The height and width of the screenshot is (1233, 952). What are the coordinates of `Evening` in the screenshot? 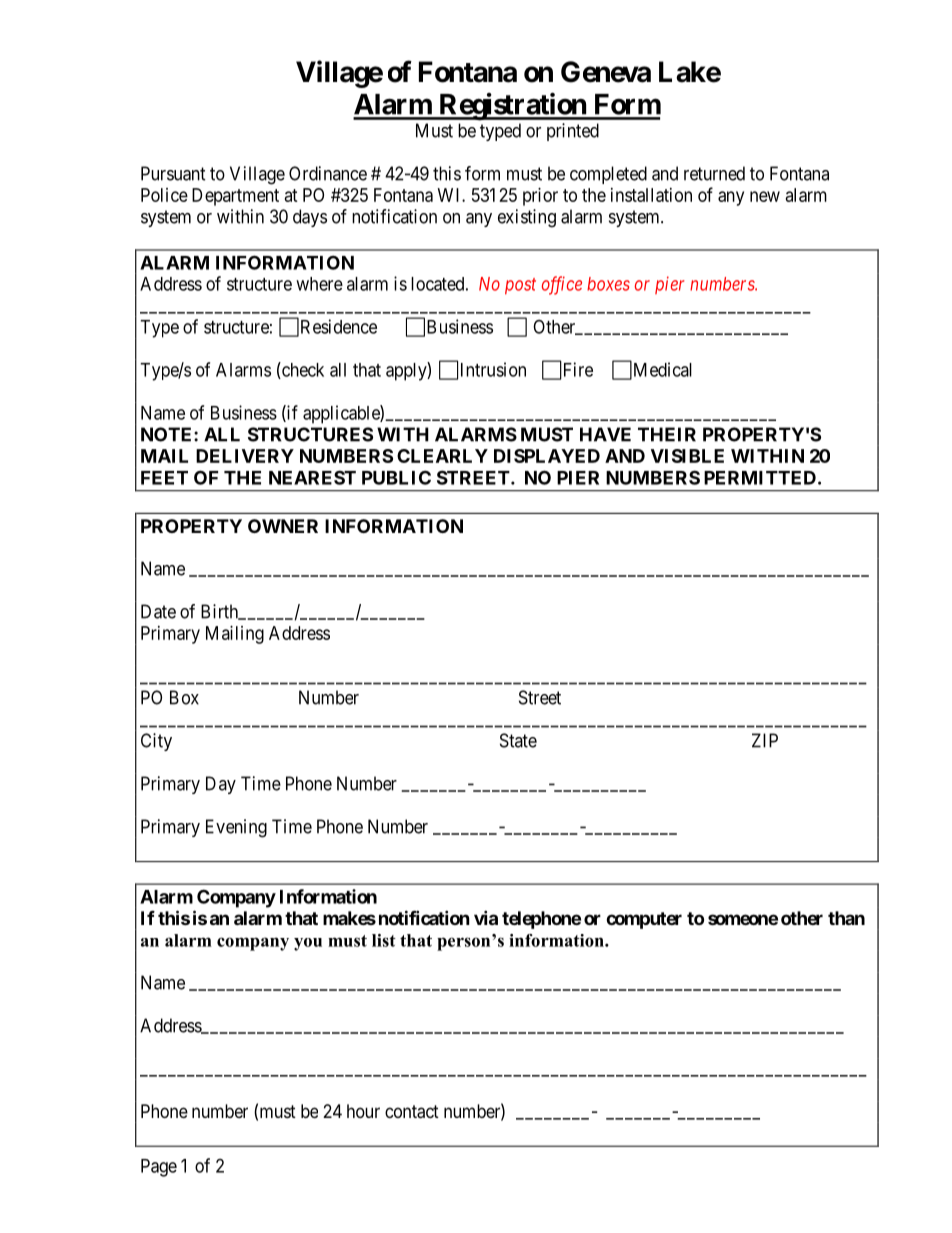 It's located at (236, 828).
